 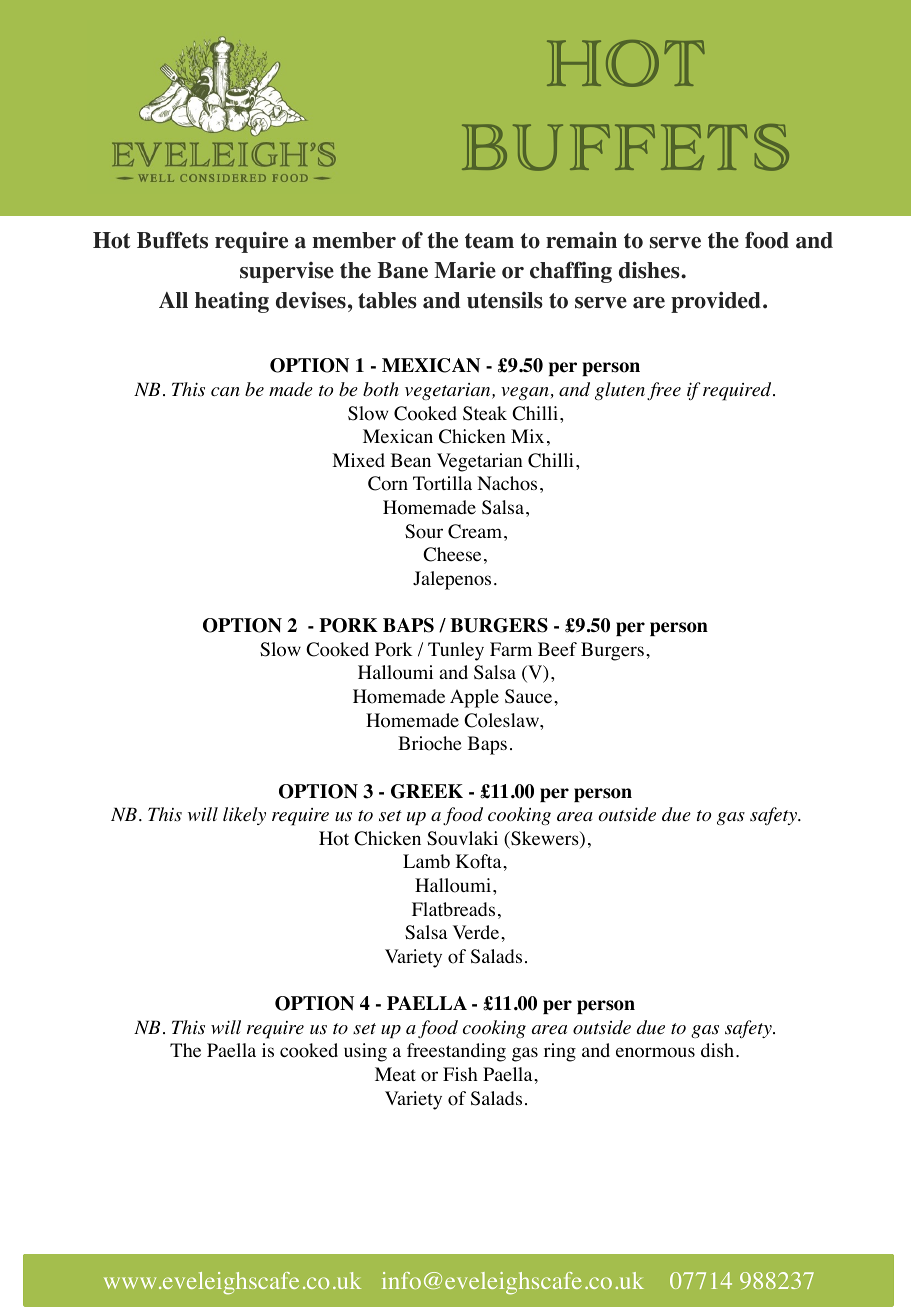 What do you see at coordinates (456, 651) in the page?
I see `Tunley` at bounding box center [456, 651].
